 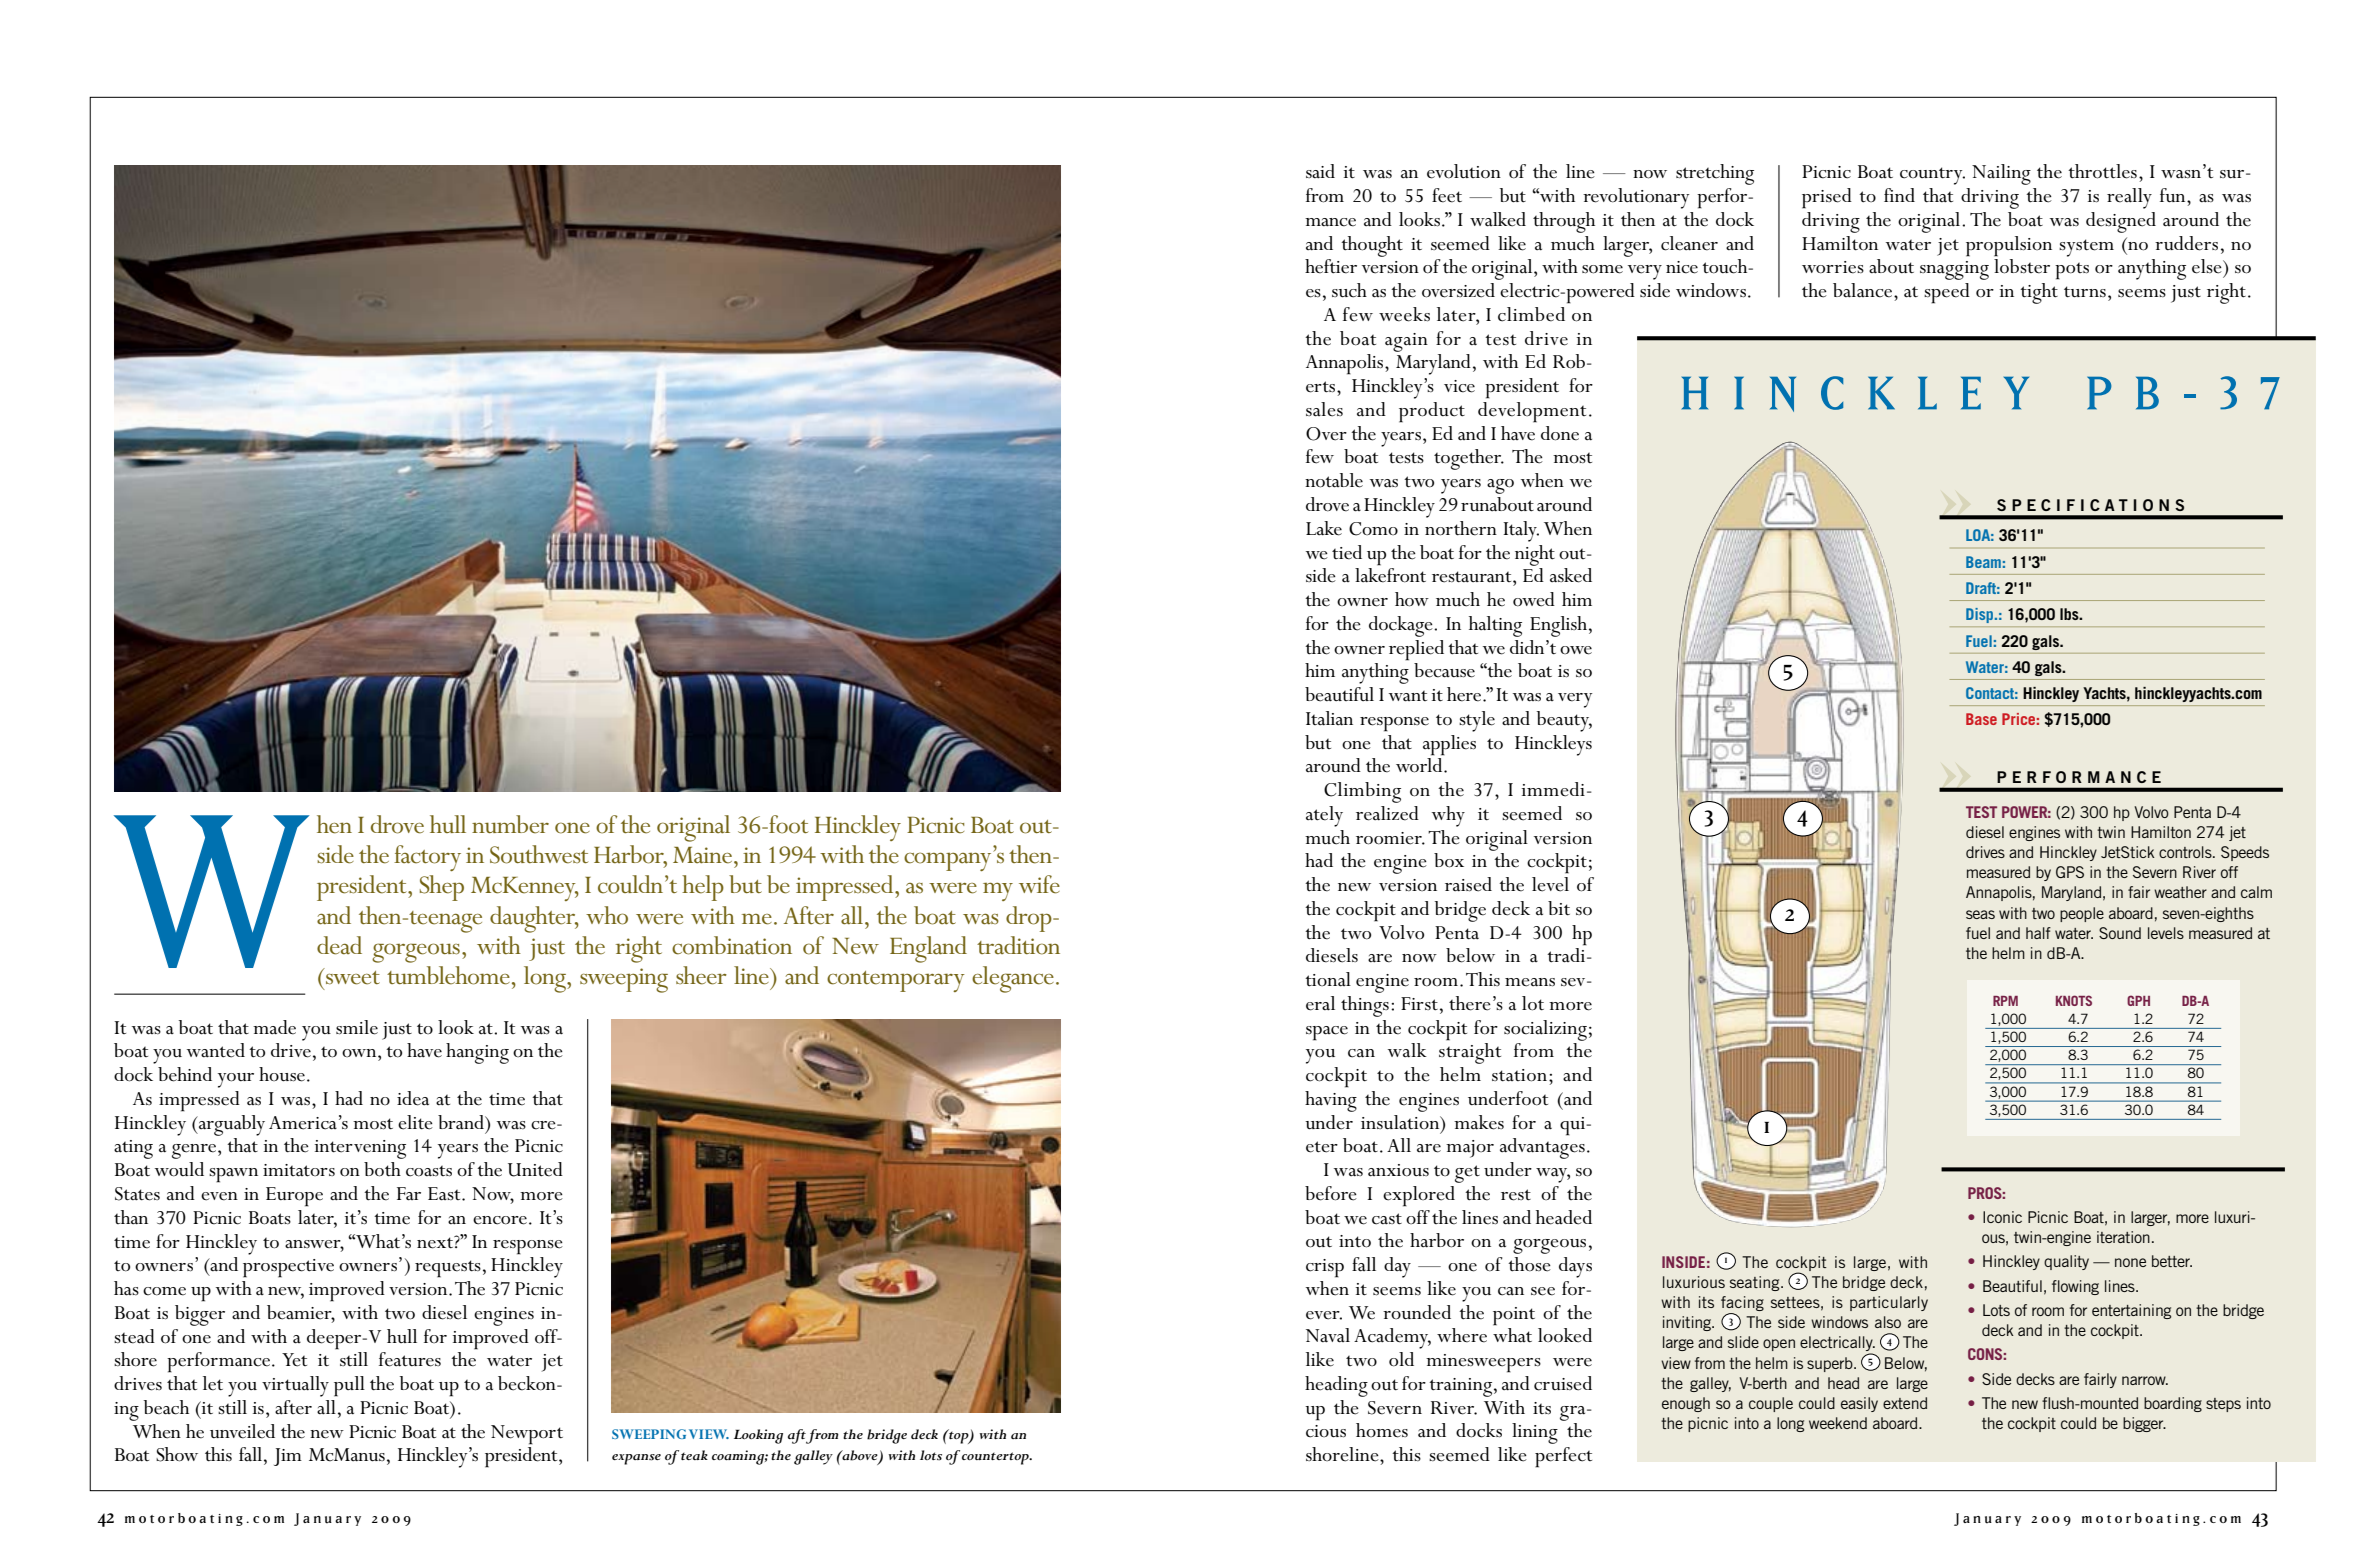 What do you see at coordinates (349, 1386) in the page?
I see `pull` at bounding box center [349, 1386].
